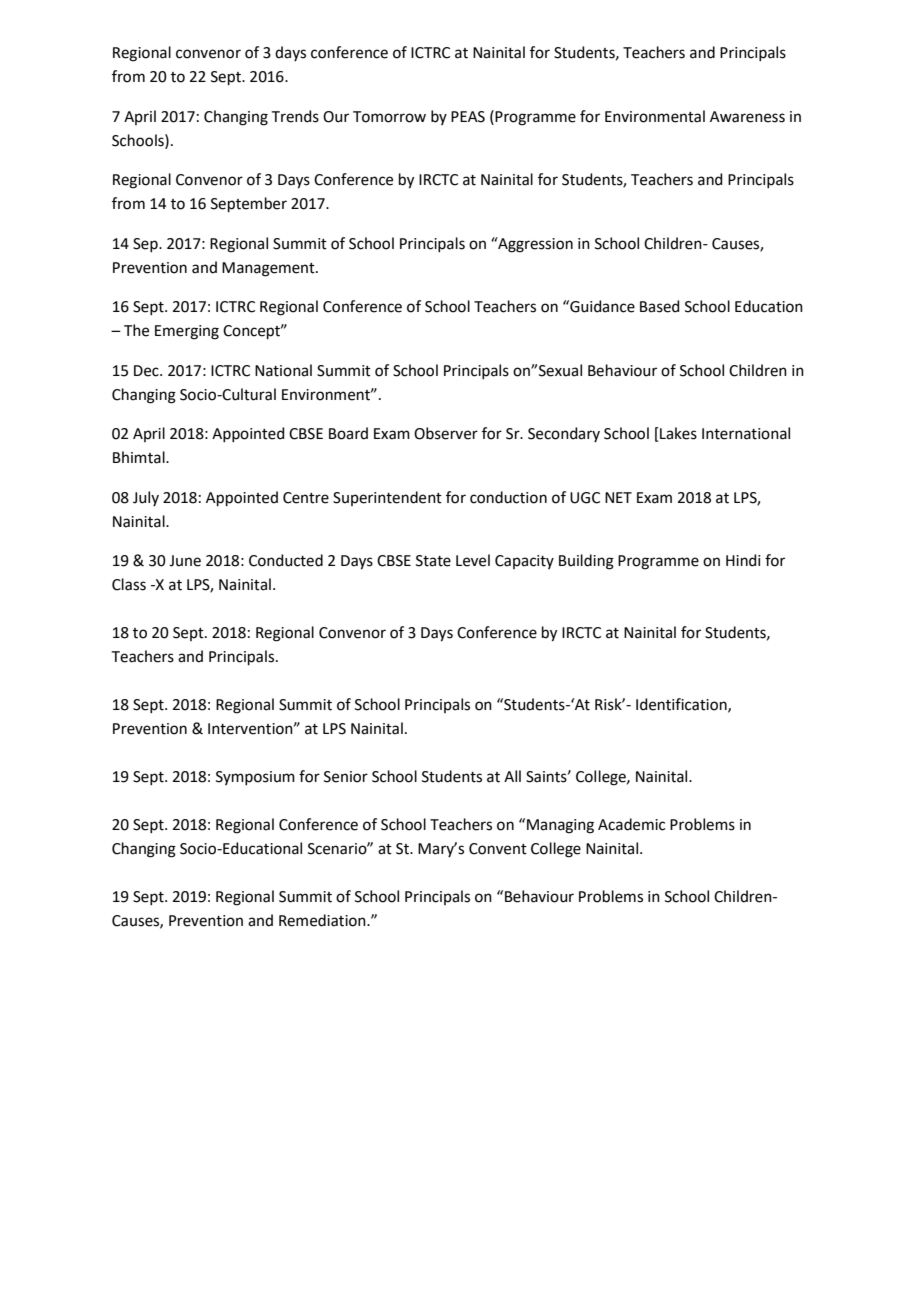 This screenshot has height=1308, width=924. I want to click on Remediation, so click(323, 920).
